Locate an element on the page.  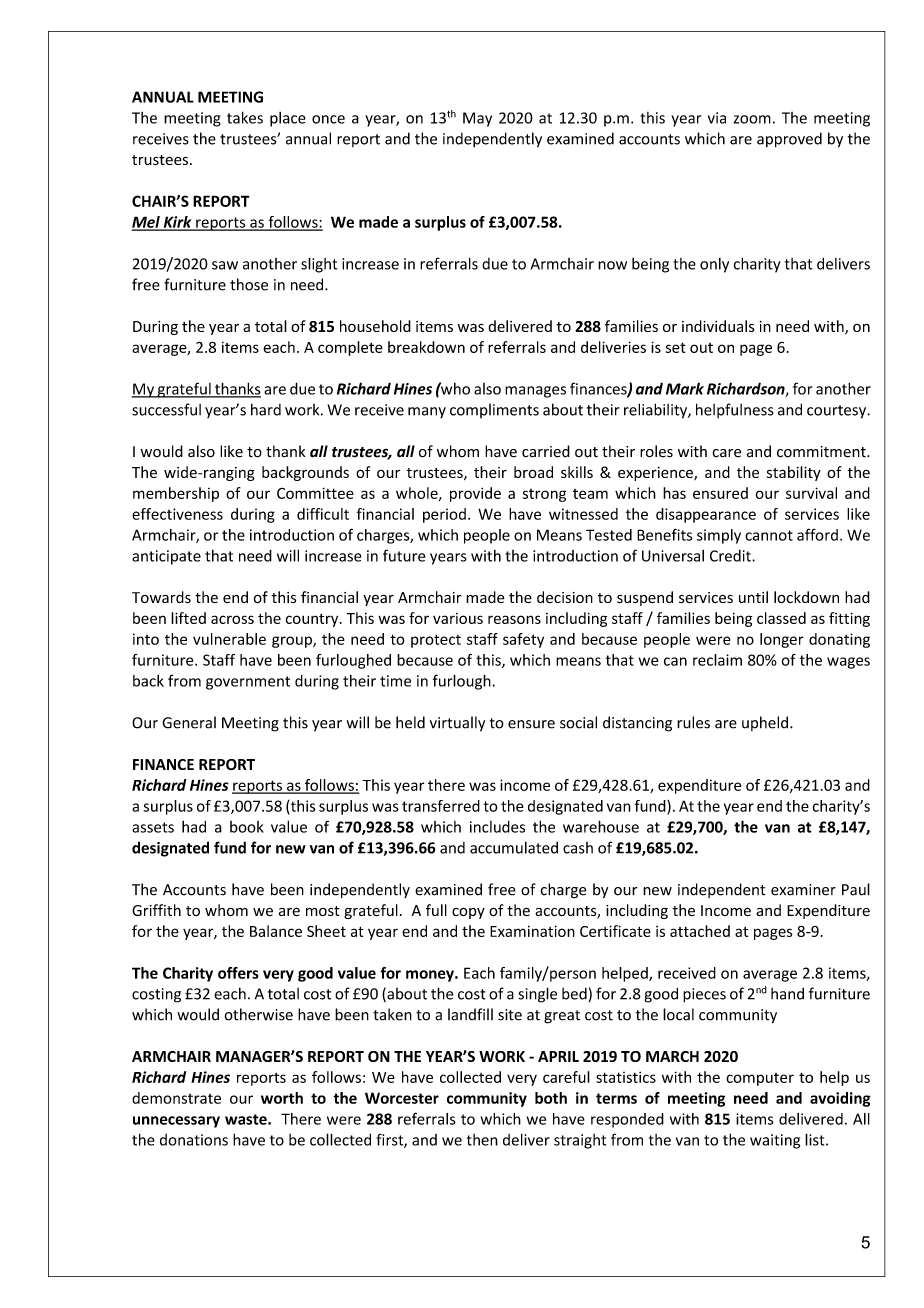
approved is located at coordinates (789, 140).
